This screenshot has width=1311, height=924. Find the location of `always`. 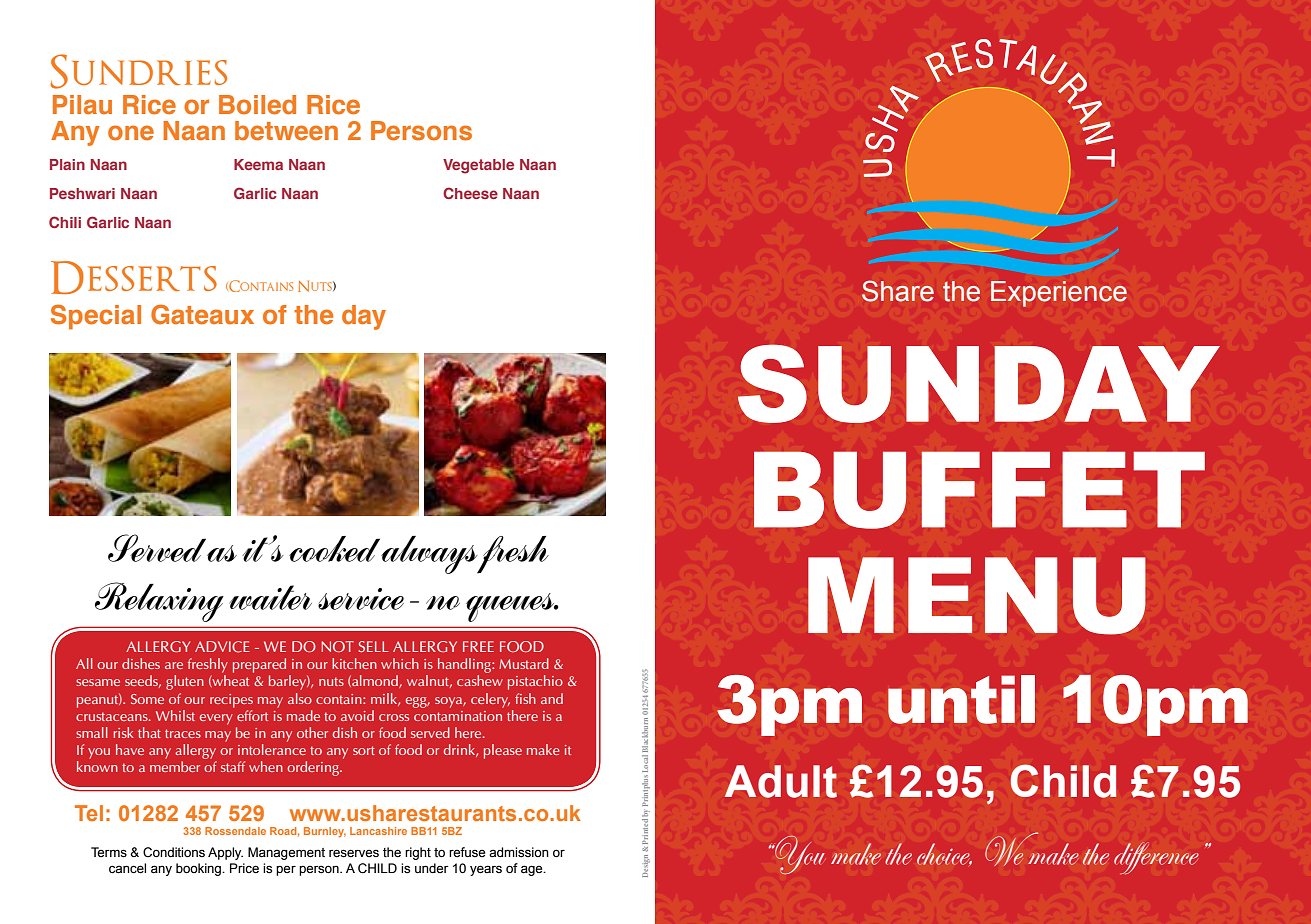

always is located at coordinates (430, 555).
